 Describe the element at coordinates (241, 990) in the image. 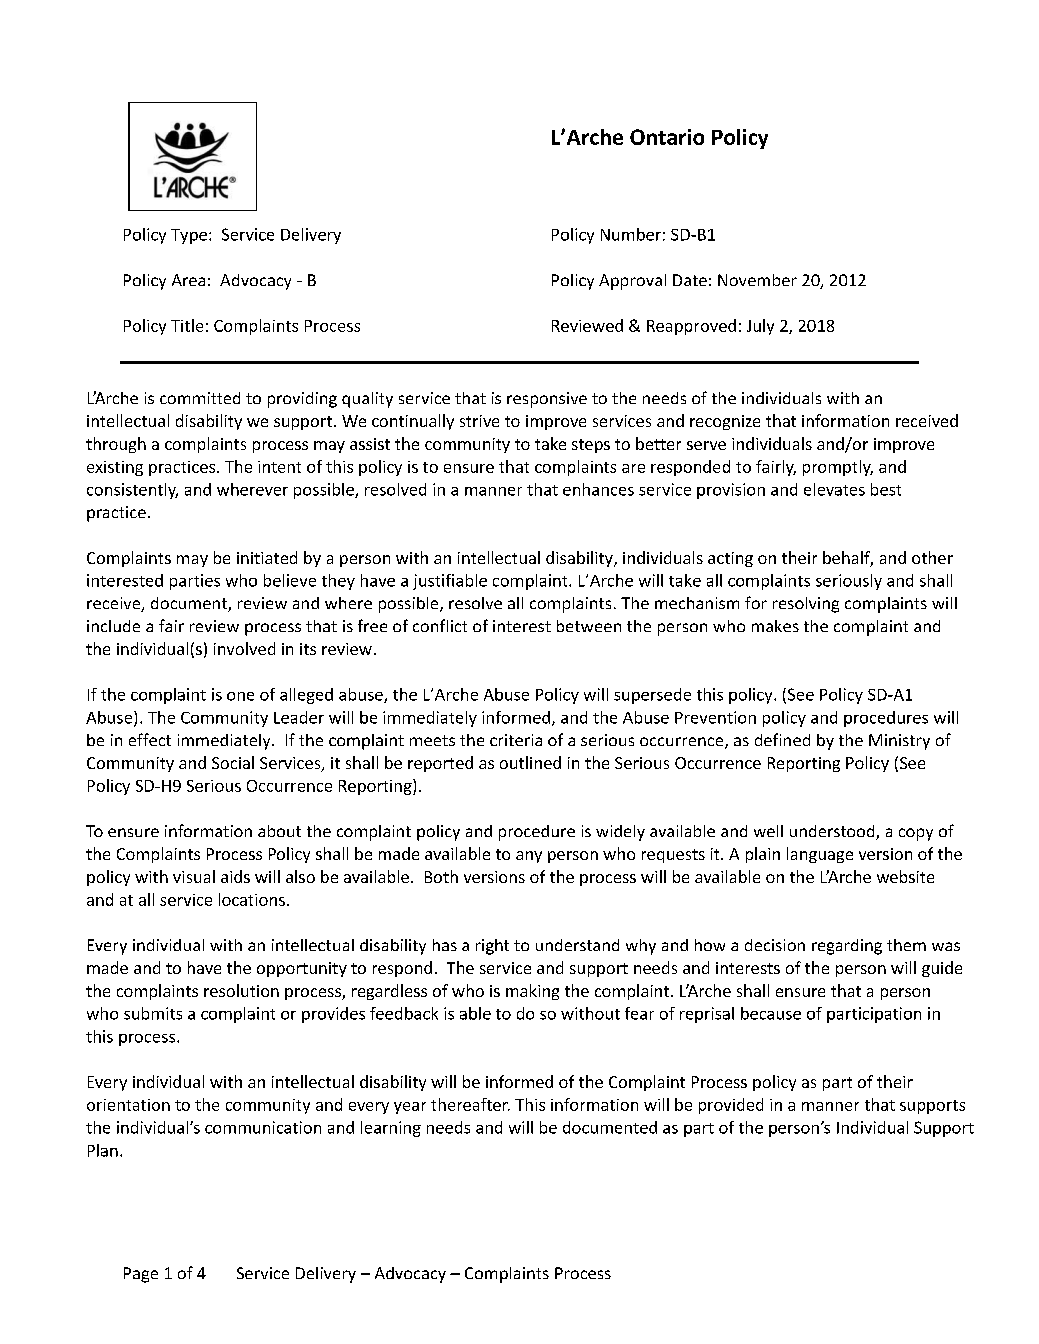

I see `resolution` at that location.
